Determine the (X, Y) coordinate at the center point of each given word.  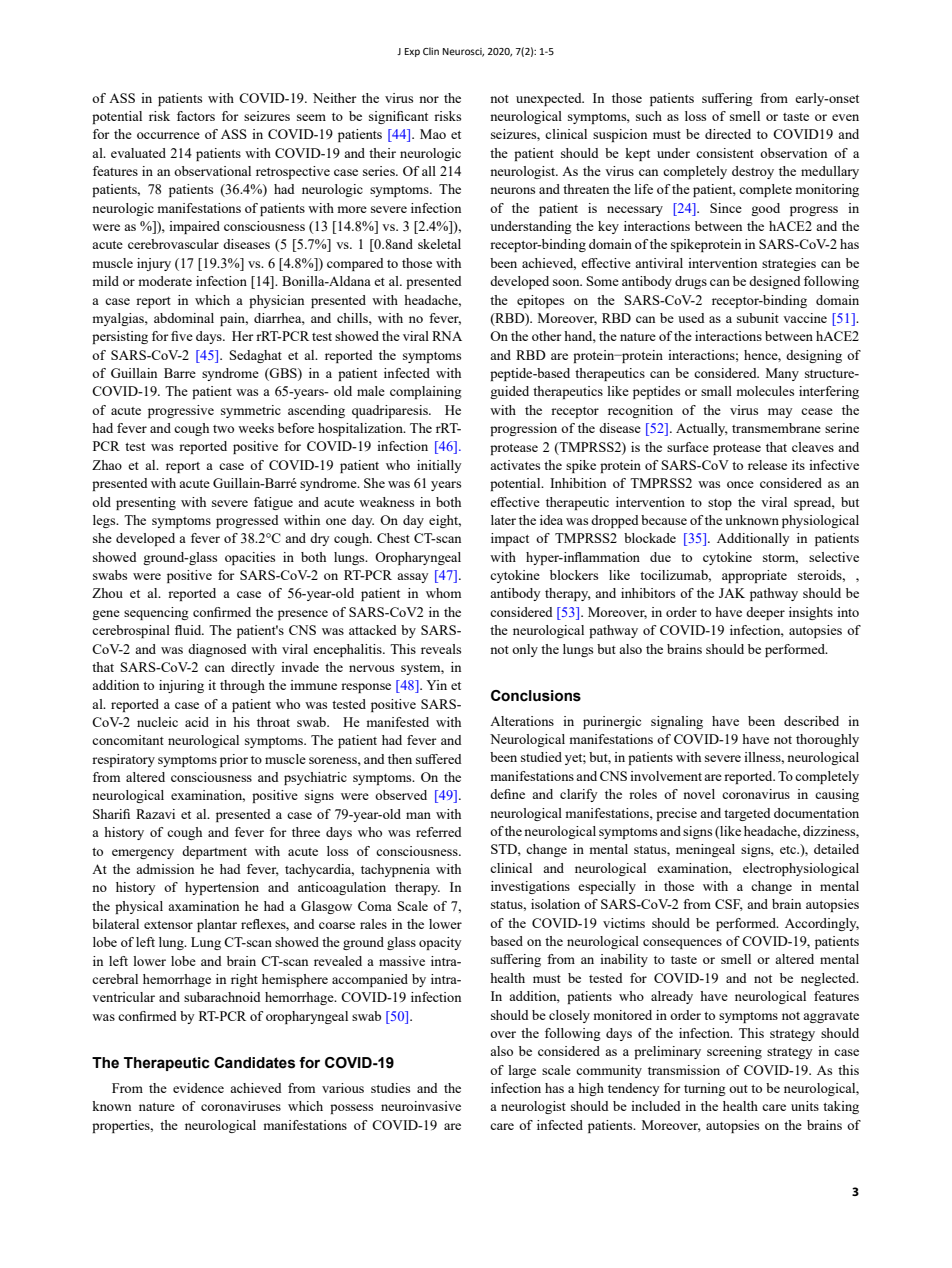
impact (510, 539)
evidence (198, 1088)
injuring (181, 686)
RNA (447, 336)
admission (165, 869)
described (811, 721)
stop (720, 504)
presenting (146, 503)
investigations (530, 887)
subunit (758, 318)
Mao (433, 134)
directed (728, 134)
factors (196, 116)
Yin (436, 685)
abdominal (184, 318)
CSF (729, 905)
